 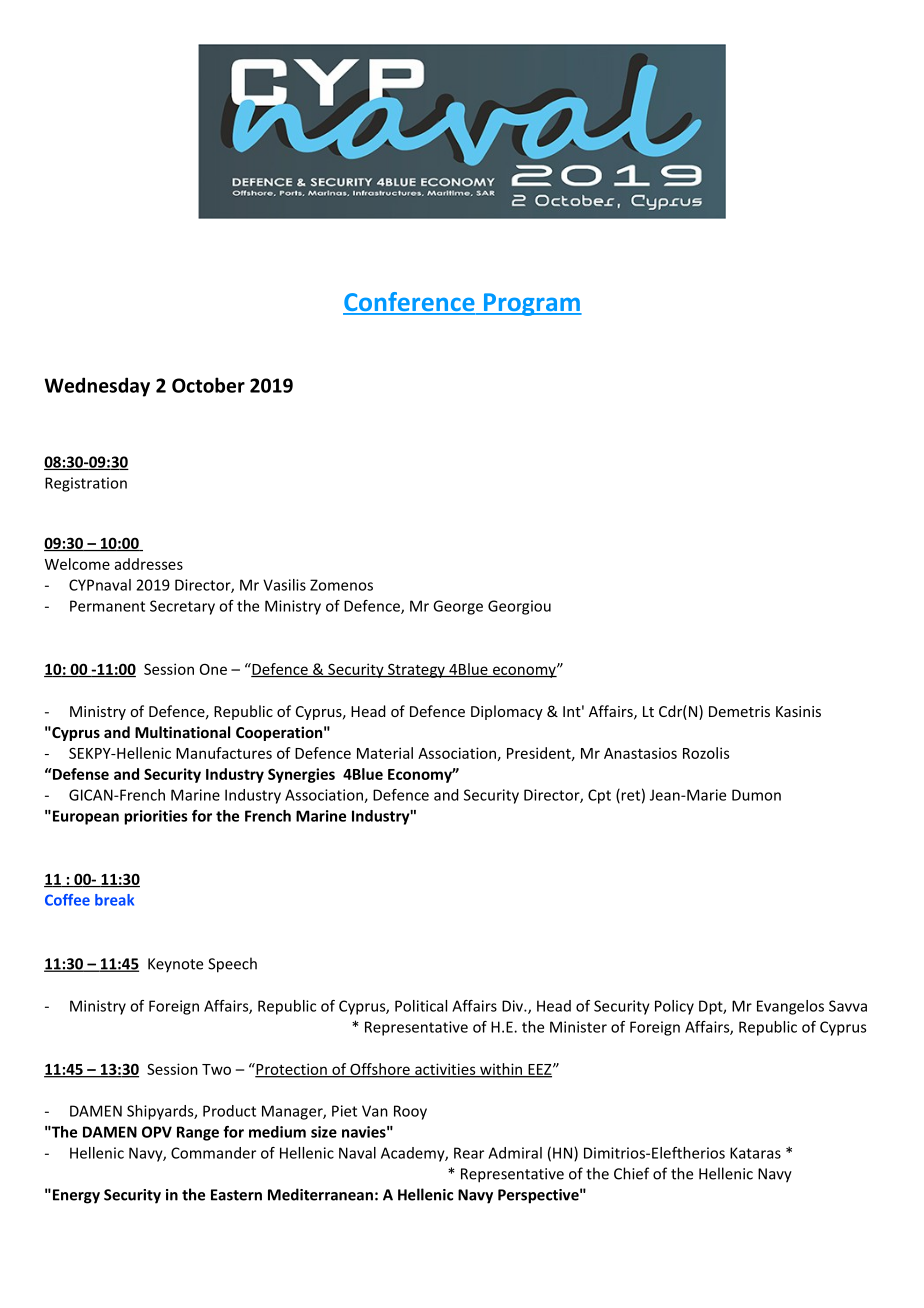 I want to click on Cpt, so click(x=599, y=796).
